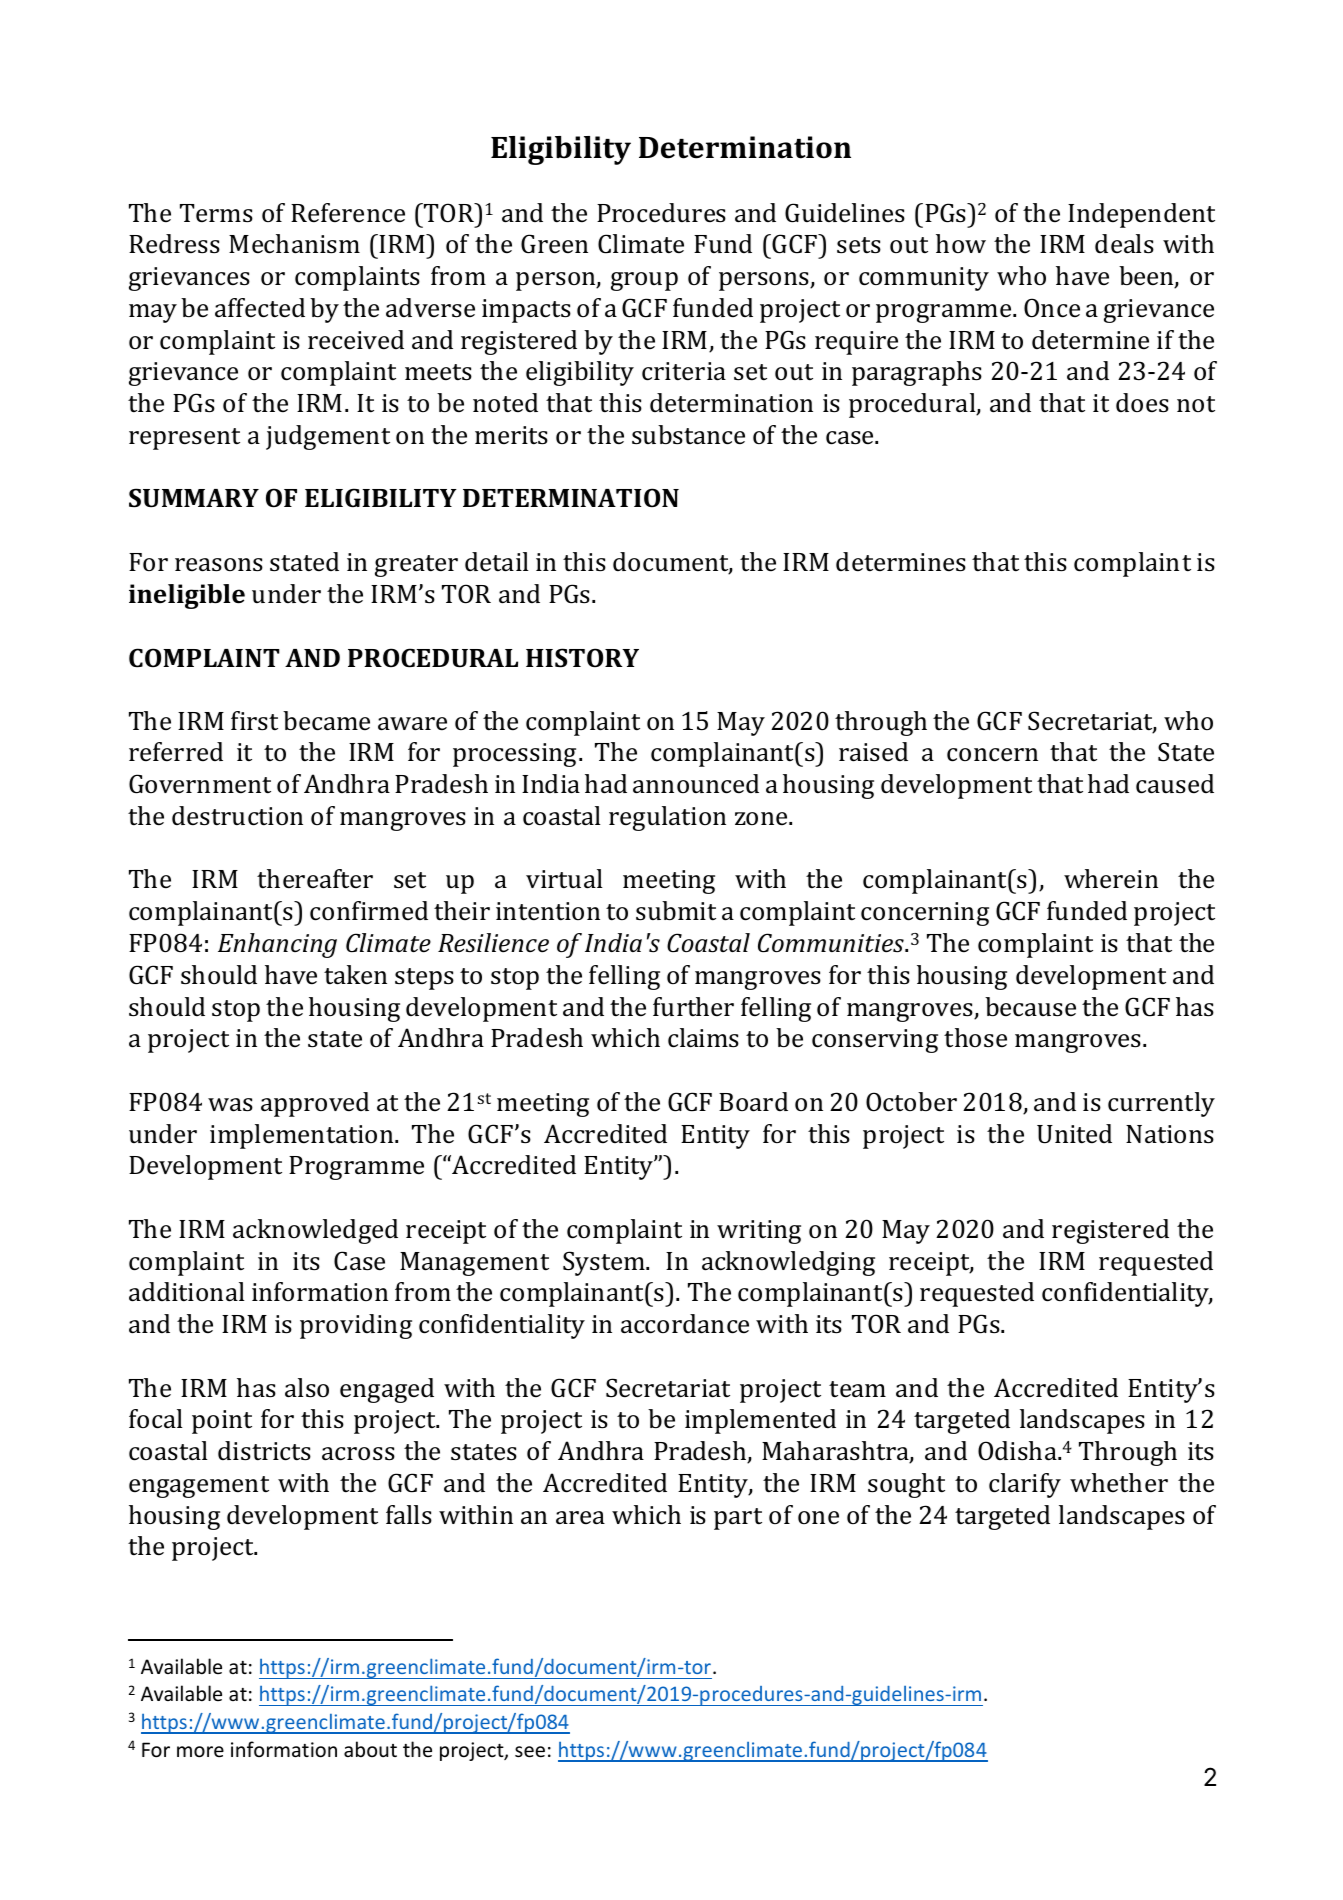  What do you see at coordinates (1124, 244) in the screenshot?
I see `deals` at bounding box center [1124, 244].
